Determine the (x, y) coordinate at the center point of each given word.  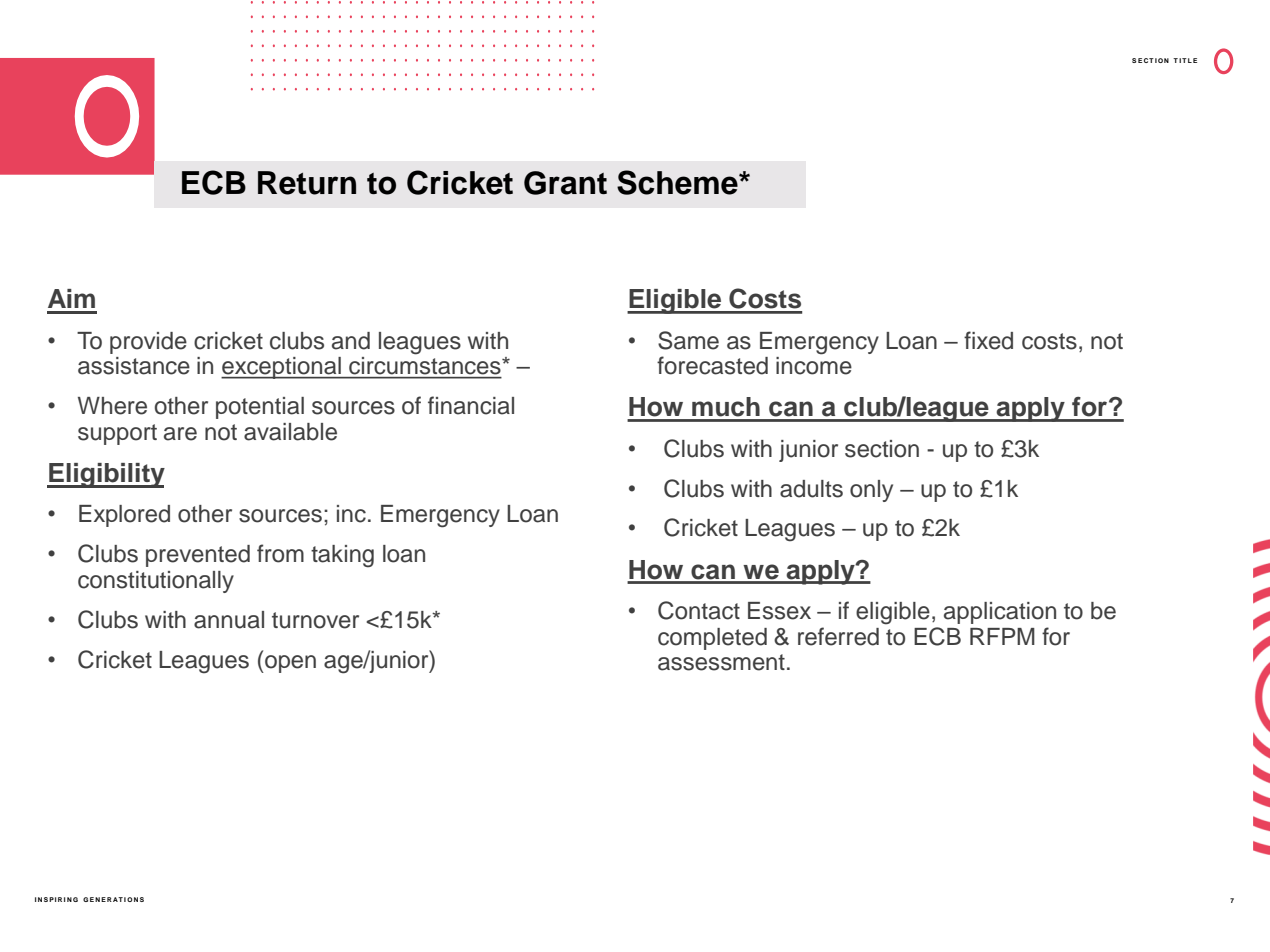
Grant (565, 183)
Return (307, 183)
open (289, 664)
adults (811, 489)
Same (688, 340)
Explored (124, 516)
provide (148, 343)
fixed (988, 340)
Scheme (678, 182)
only (871, 491)
